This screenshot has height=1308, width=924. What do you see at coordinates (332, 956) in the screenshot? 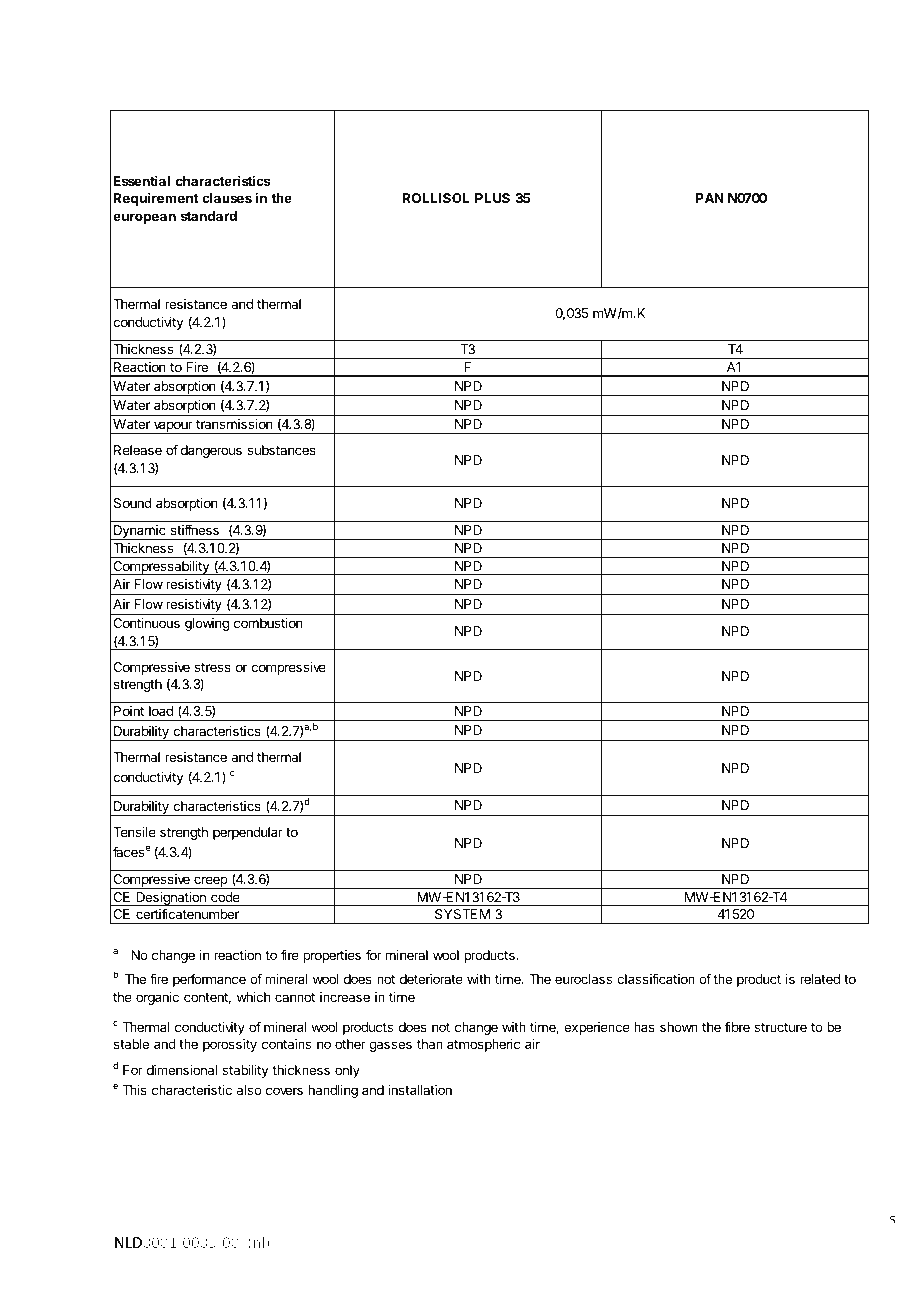
I see `properties` at bounding box center [332, 956].
